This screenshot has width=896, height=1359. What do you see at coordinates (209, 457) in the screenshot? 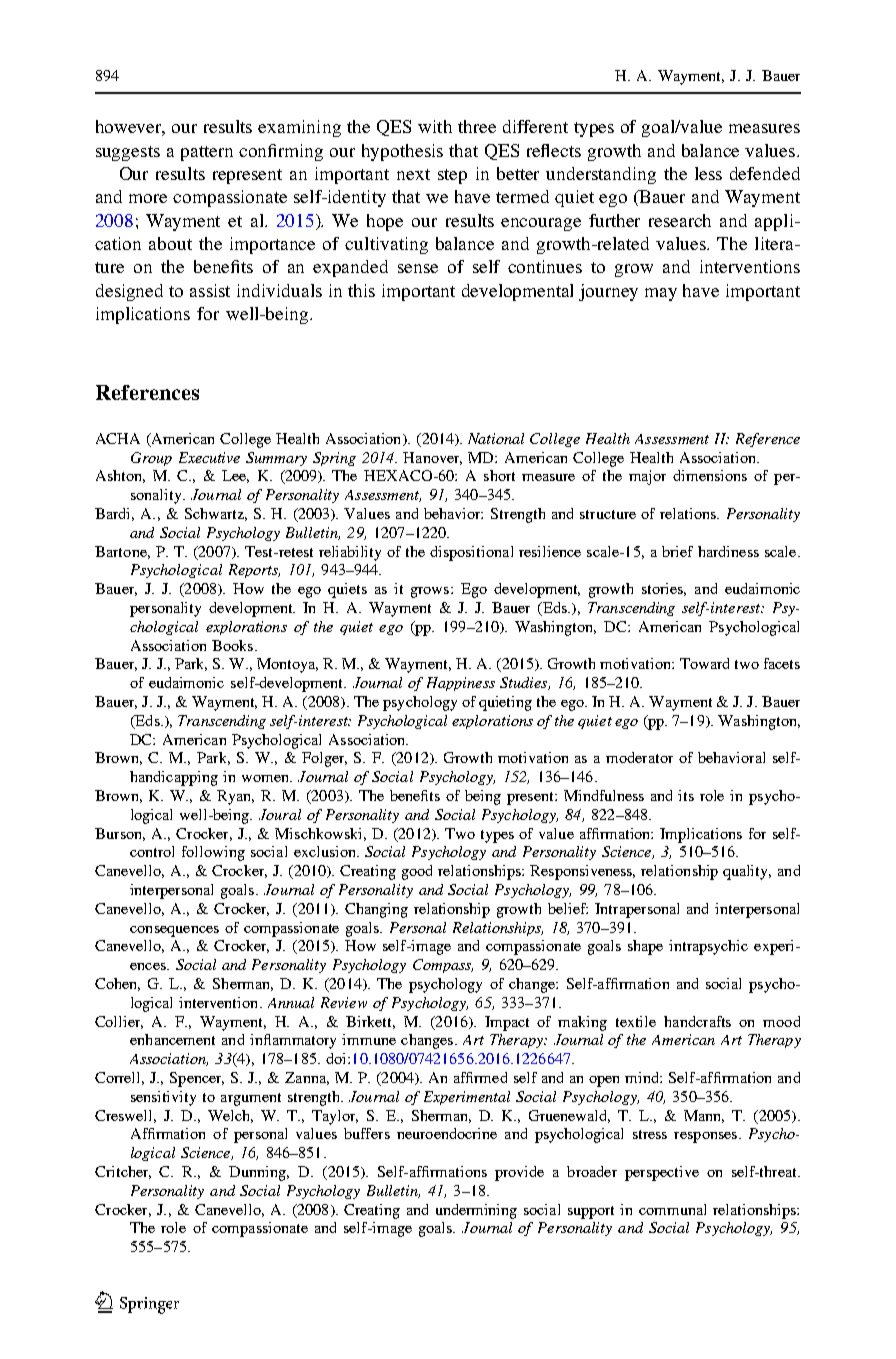
I see `Executive` at bounding box center [209, 457].
